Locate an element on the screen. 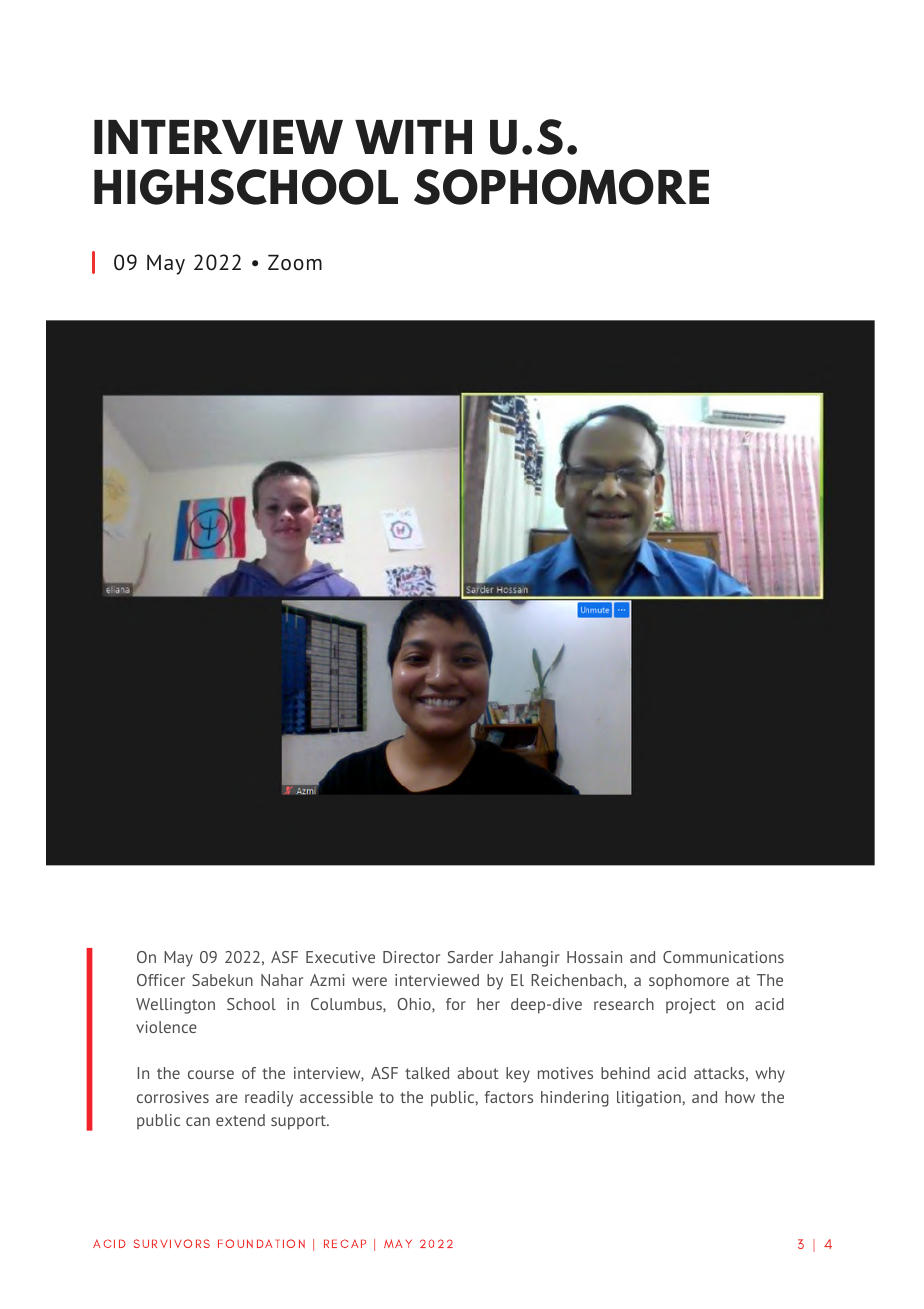 The image size is (924, 1309). WITH is located at coordinates (413, 137).
